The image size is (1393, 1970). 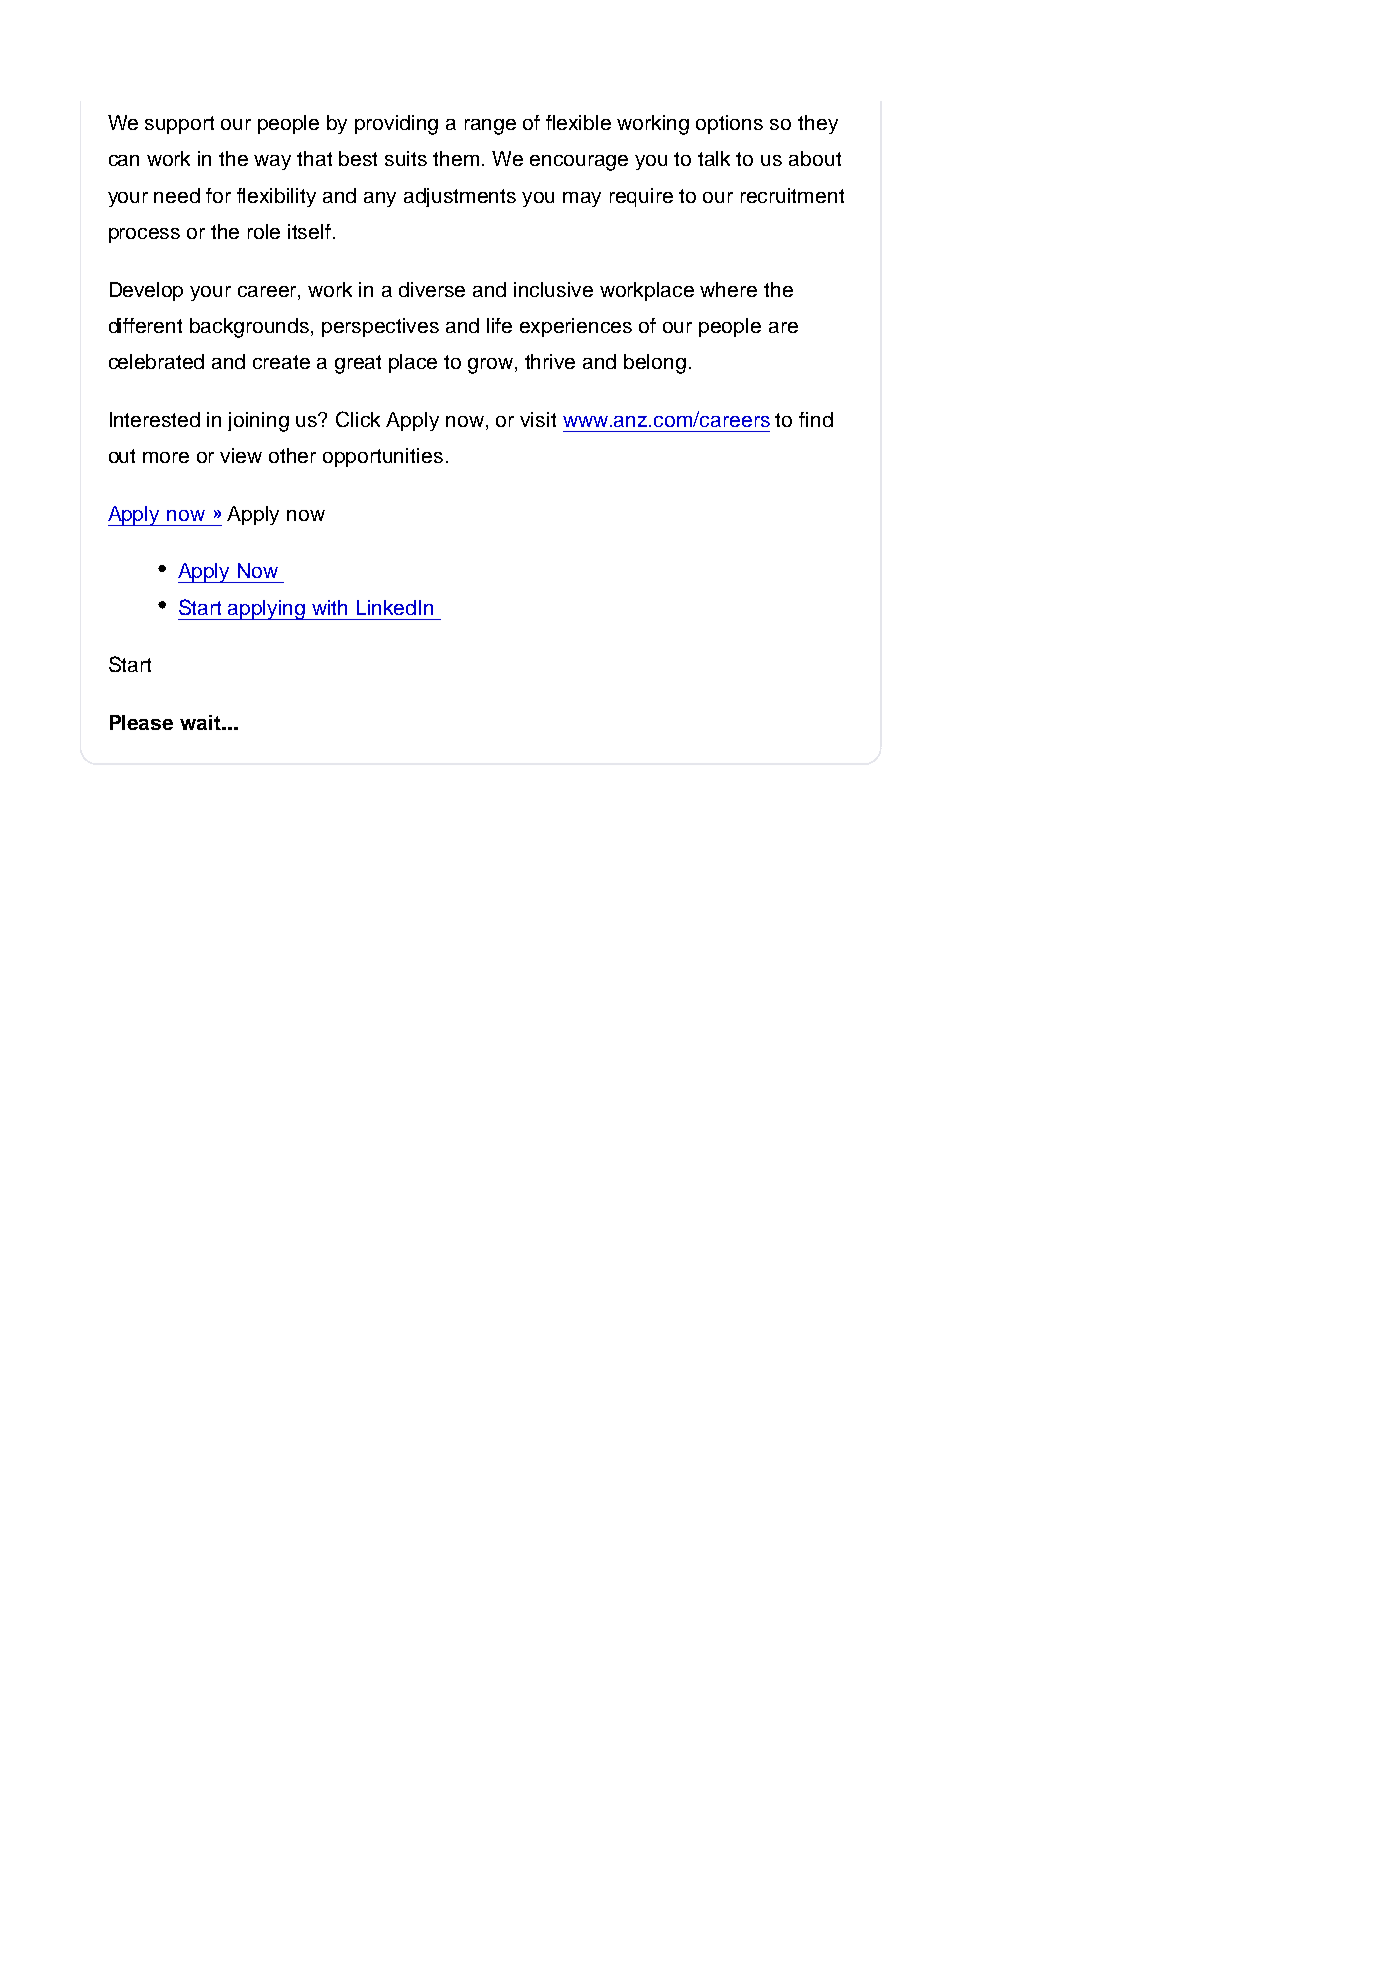 What do you see at coordinates (490, 127) in the page?
I see `range` at bounding box center [490, 127].
